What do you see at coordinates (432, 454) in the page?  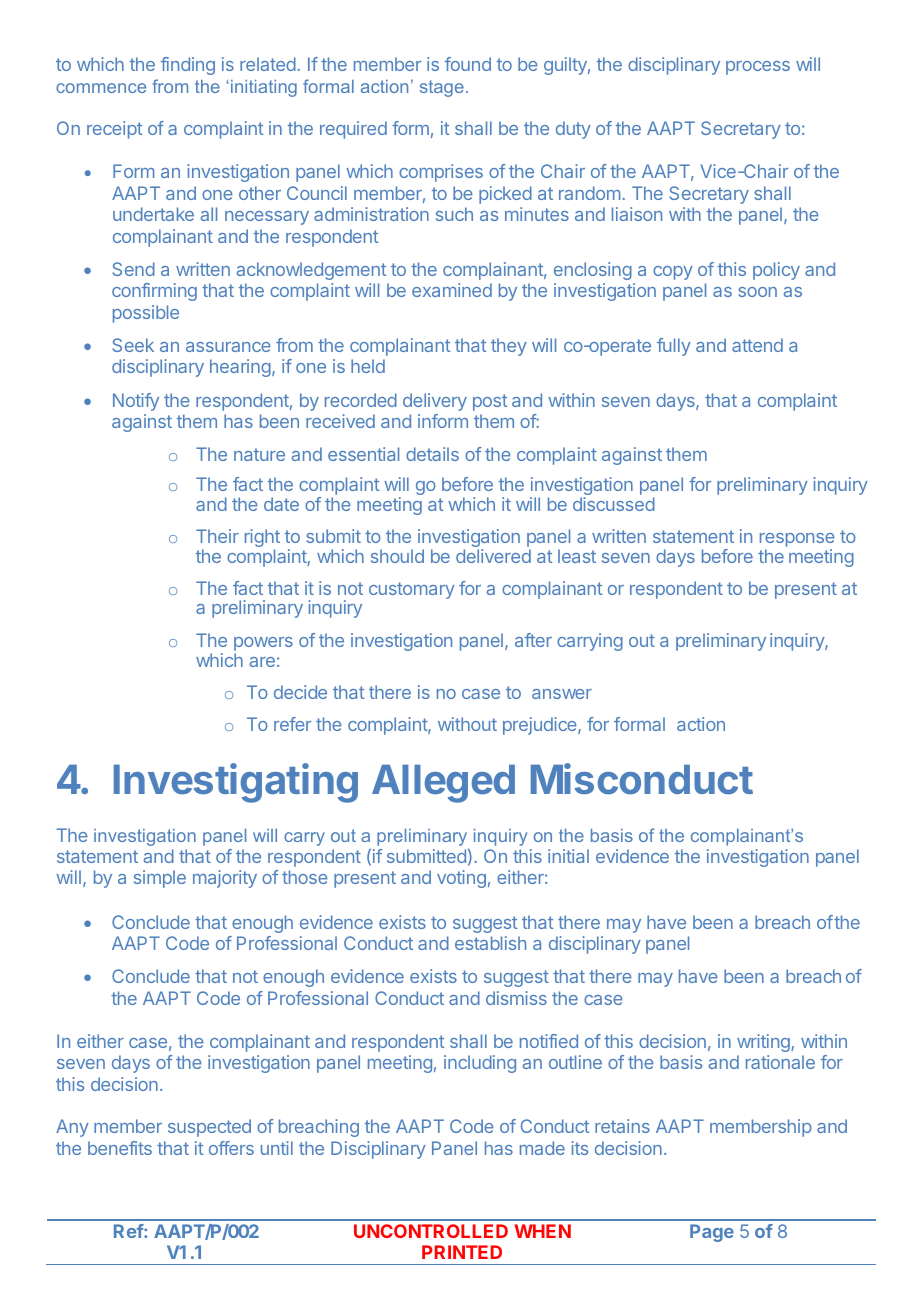 I see `details` at bounding box center [432, 454].
